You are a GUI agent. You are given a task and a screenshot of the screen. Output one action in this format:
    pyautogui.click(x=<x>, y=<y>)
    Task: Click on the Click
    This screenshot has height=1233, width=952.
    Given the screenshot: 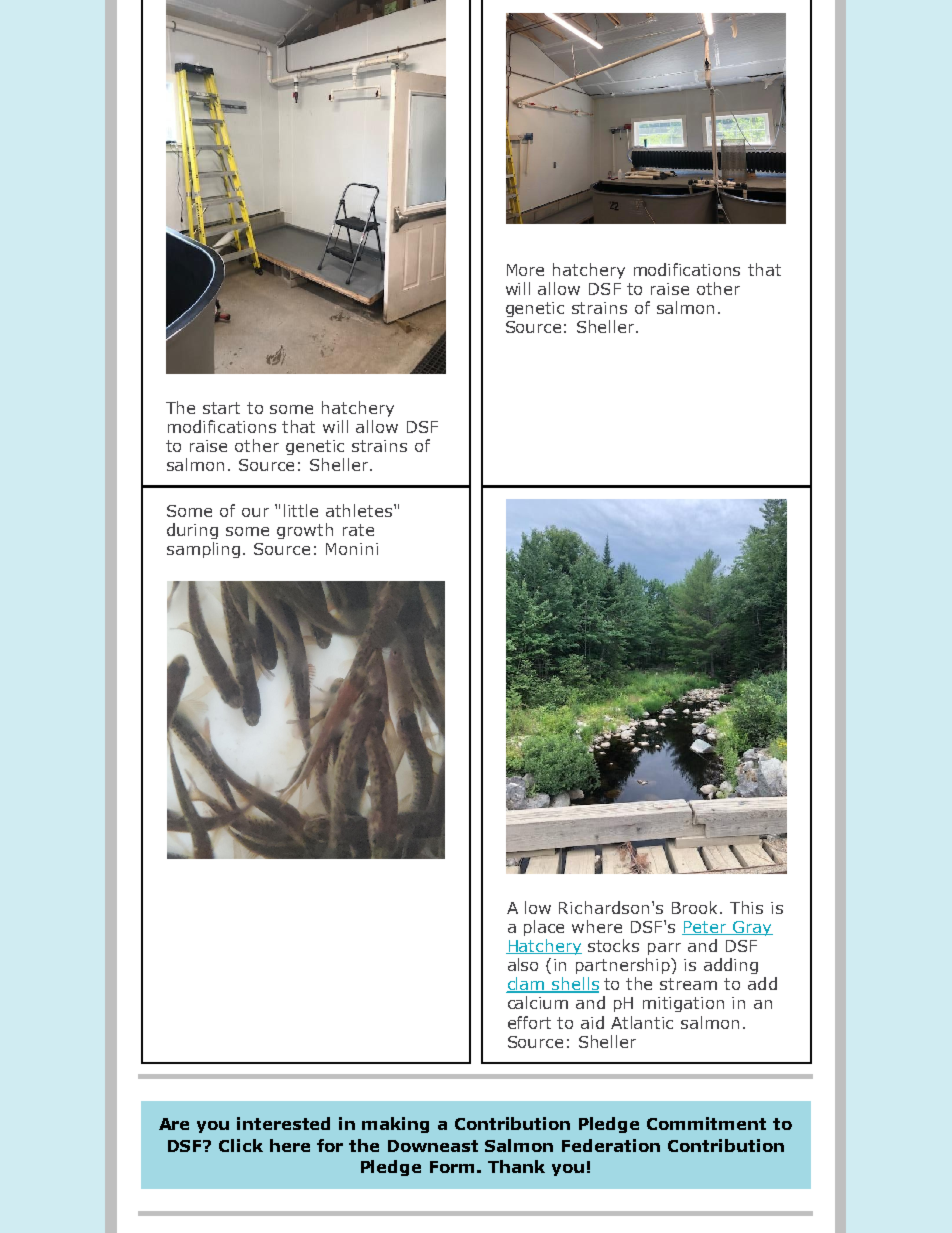 What is the action you would take?
    pyautogui.click(x=241, y=1145)
